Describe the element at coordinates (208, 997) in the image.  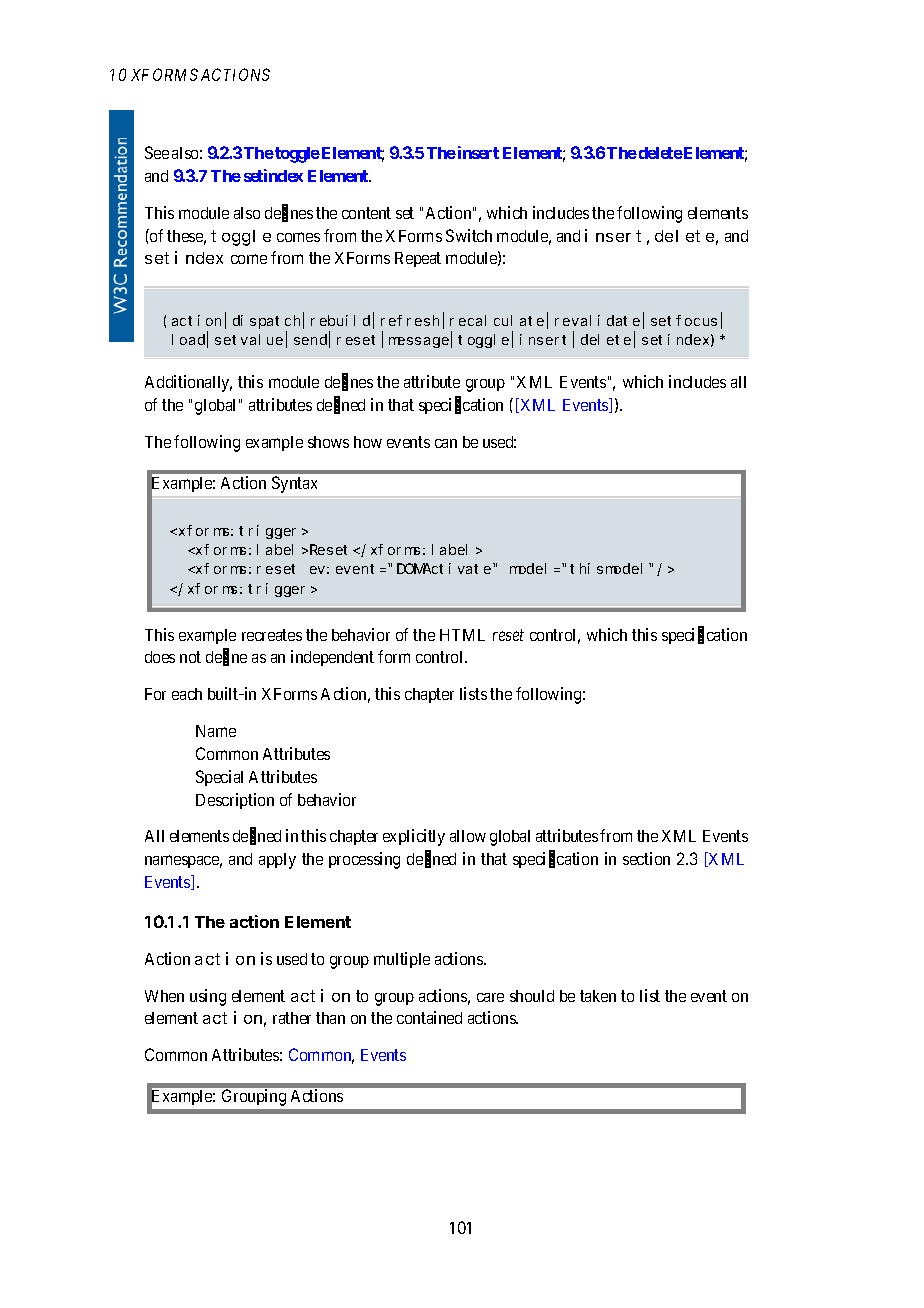
I see `using` at that location.
